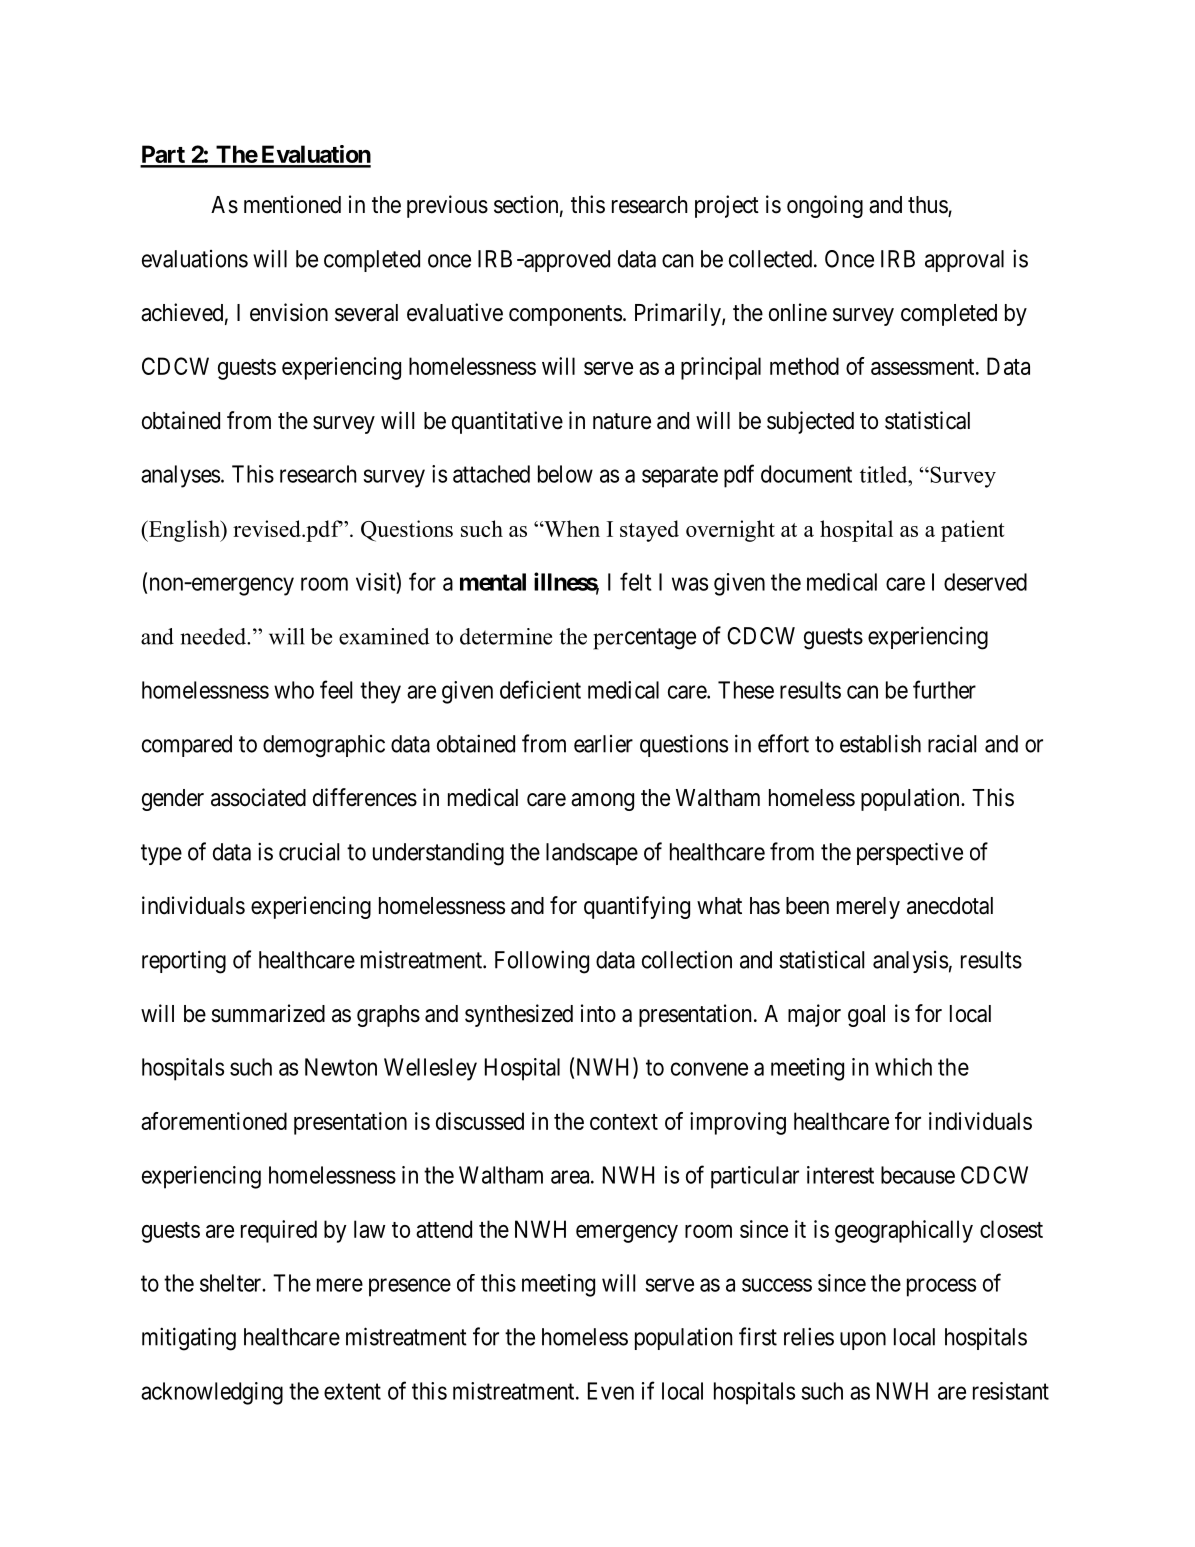 The image size is (1195, 1547). Describe the element at coordinates (289, 312) in the screenshot. I see `envision` at that location.
